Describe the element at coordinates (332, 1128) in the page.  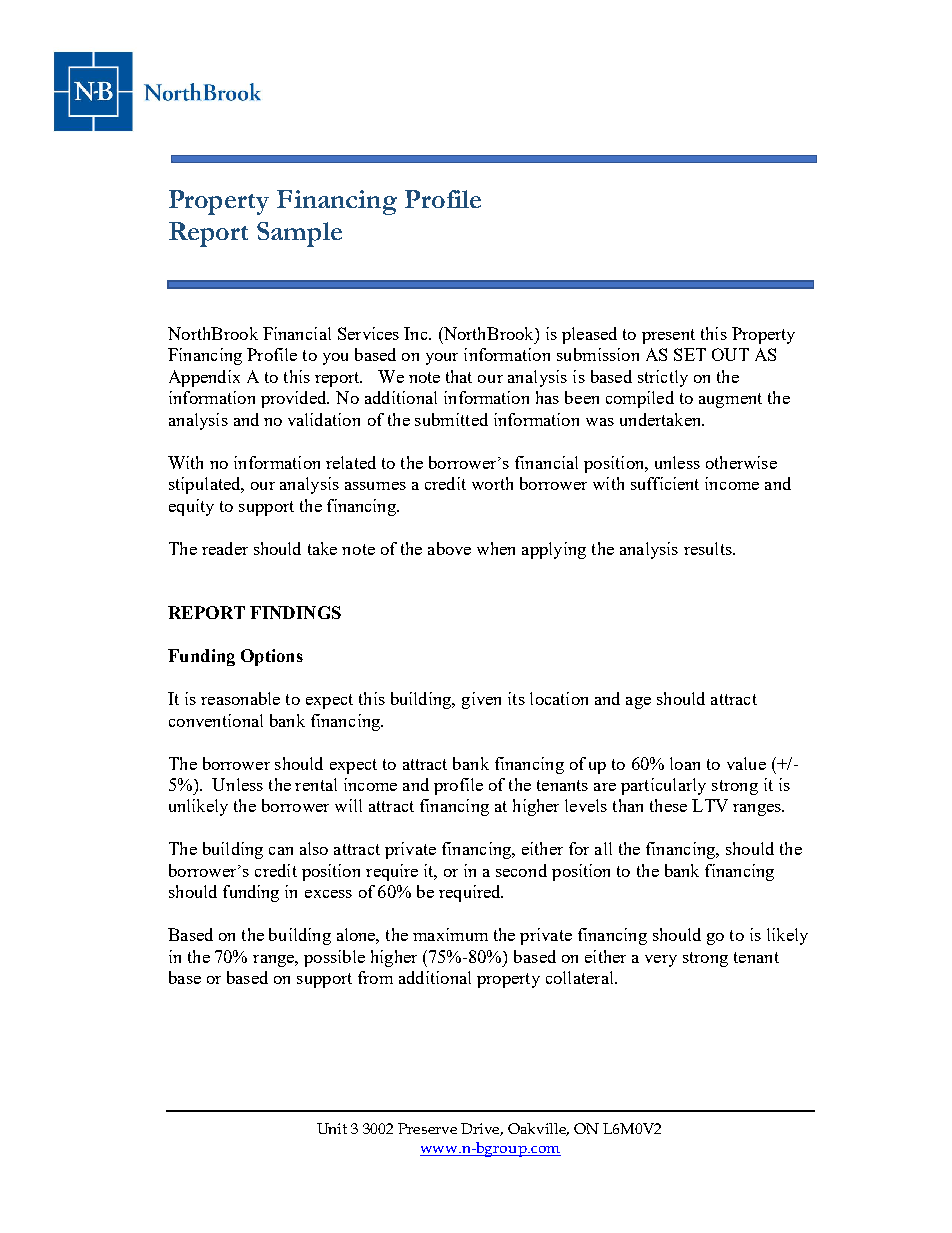
I see `Unit` at that location.
